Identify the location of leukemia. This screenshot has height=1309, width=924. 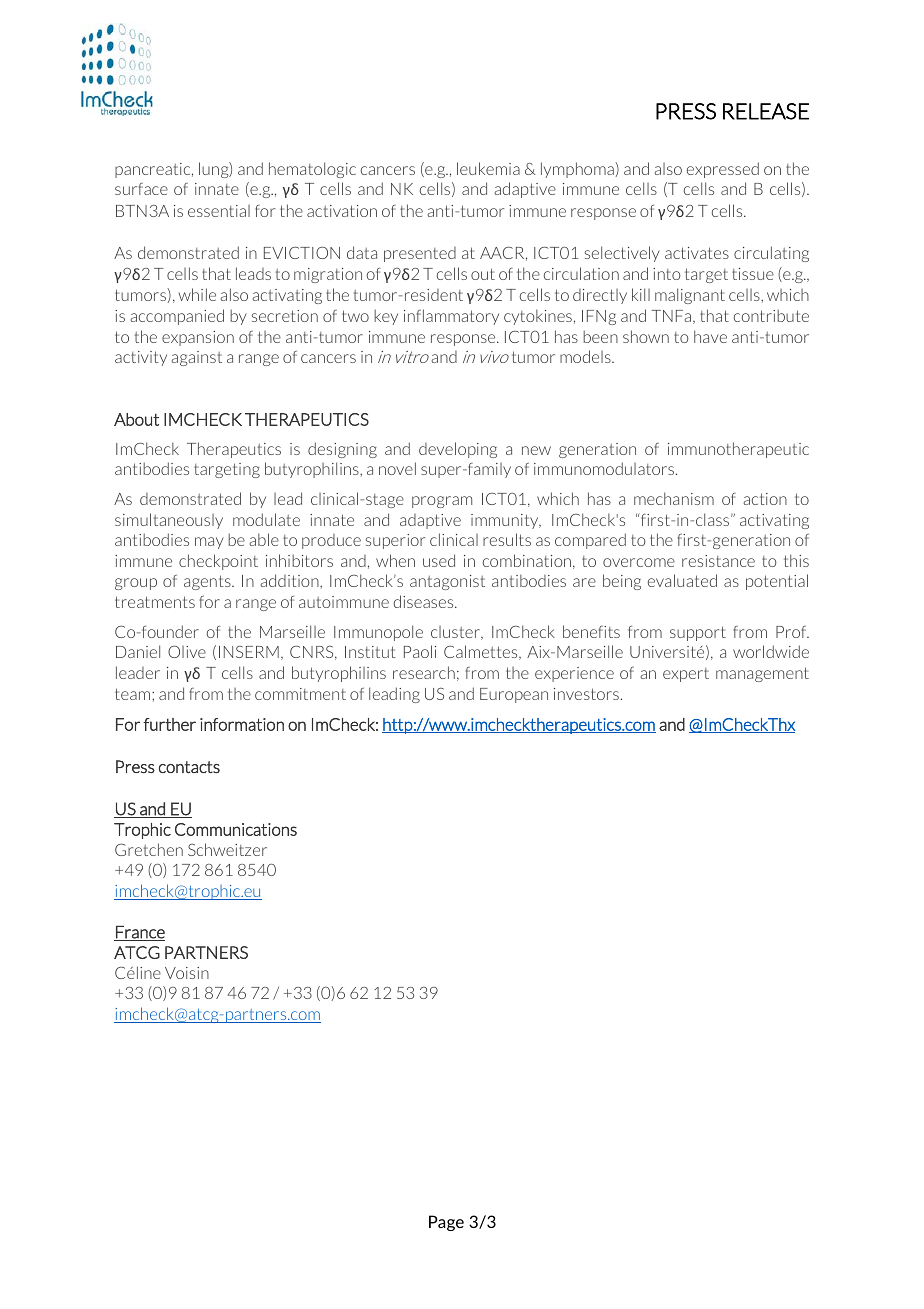
(488, 168).
